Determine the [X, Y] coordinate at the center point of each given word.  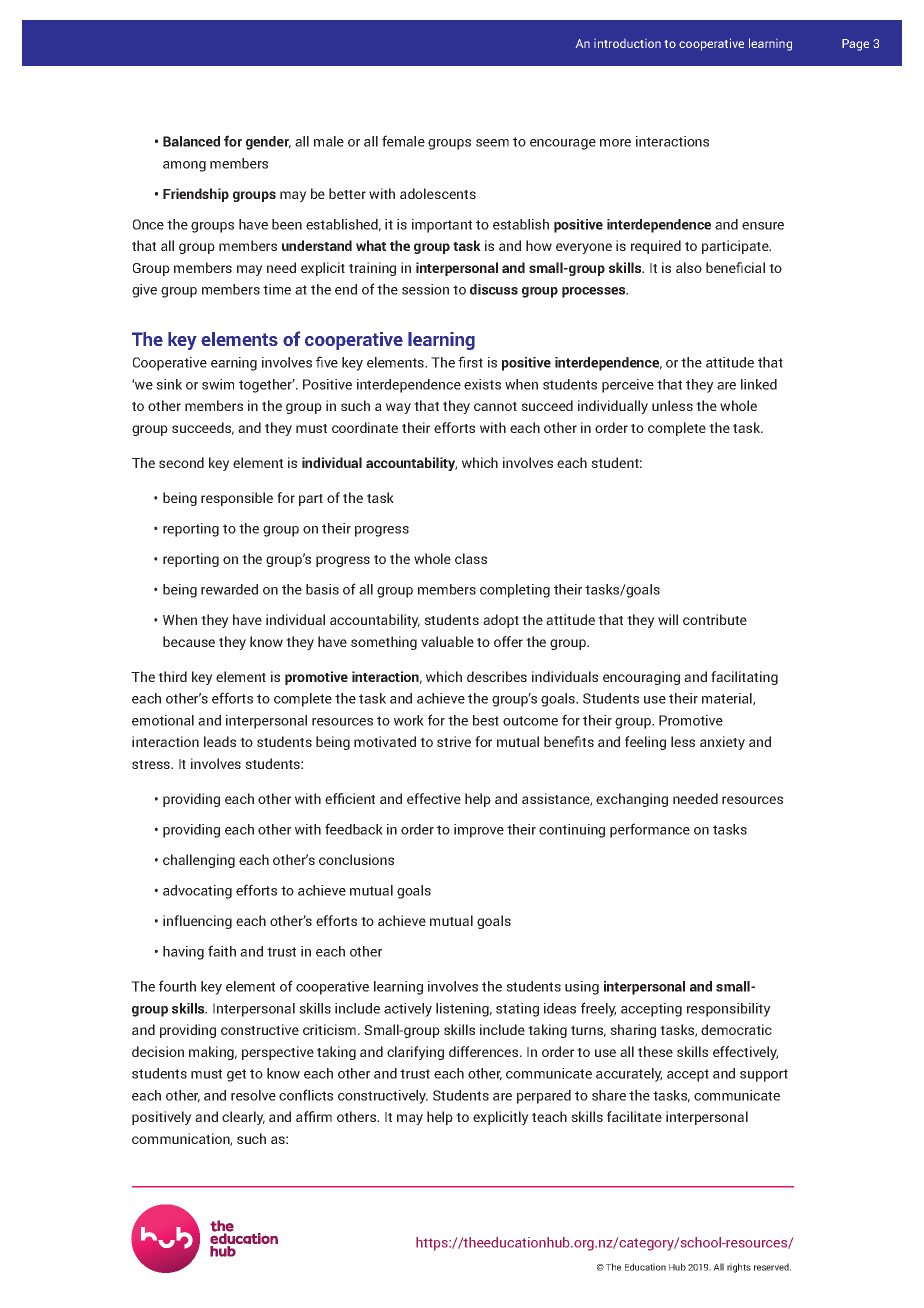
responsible [237, 499]
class [471, 558]
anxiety [722, 743]
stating [517, 1010]
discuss [494, 289]
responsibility [729, 1010]
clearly [243, 1118]
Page [855, 45]
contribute [715, 619]
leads [220, 741]
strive [454, 741]
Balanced [191, 141]
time [277, 289]
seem [492, 143]
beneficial [735, 267]
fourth [177, 986]
